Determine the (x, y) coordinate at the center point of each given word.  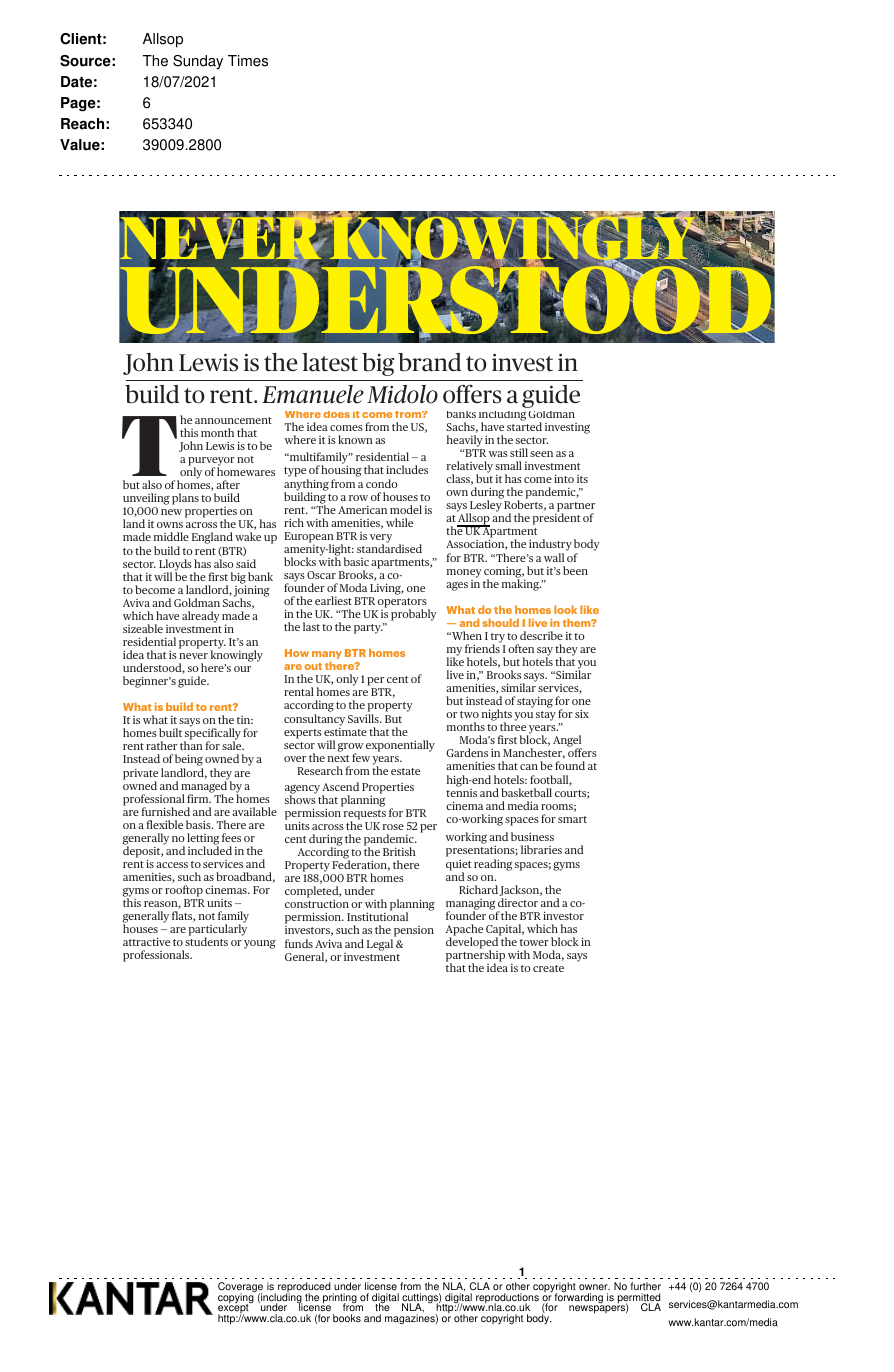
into (564, 478)
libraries (541, 849)
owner (594, 1289)
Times (248, 61)
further (646, 1288)
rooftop (184, 891)
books (347, 1318)
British (399, 851)
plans (185, 499)
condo (381, 483)
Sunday (198, 62)
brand (429, 362)
